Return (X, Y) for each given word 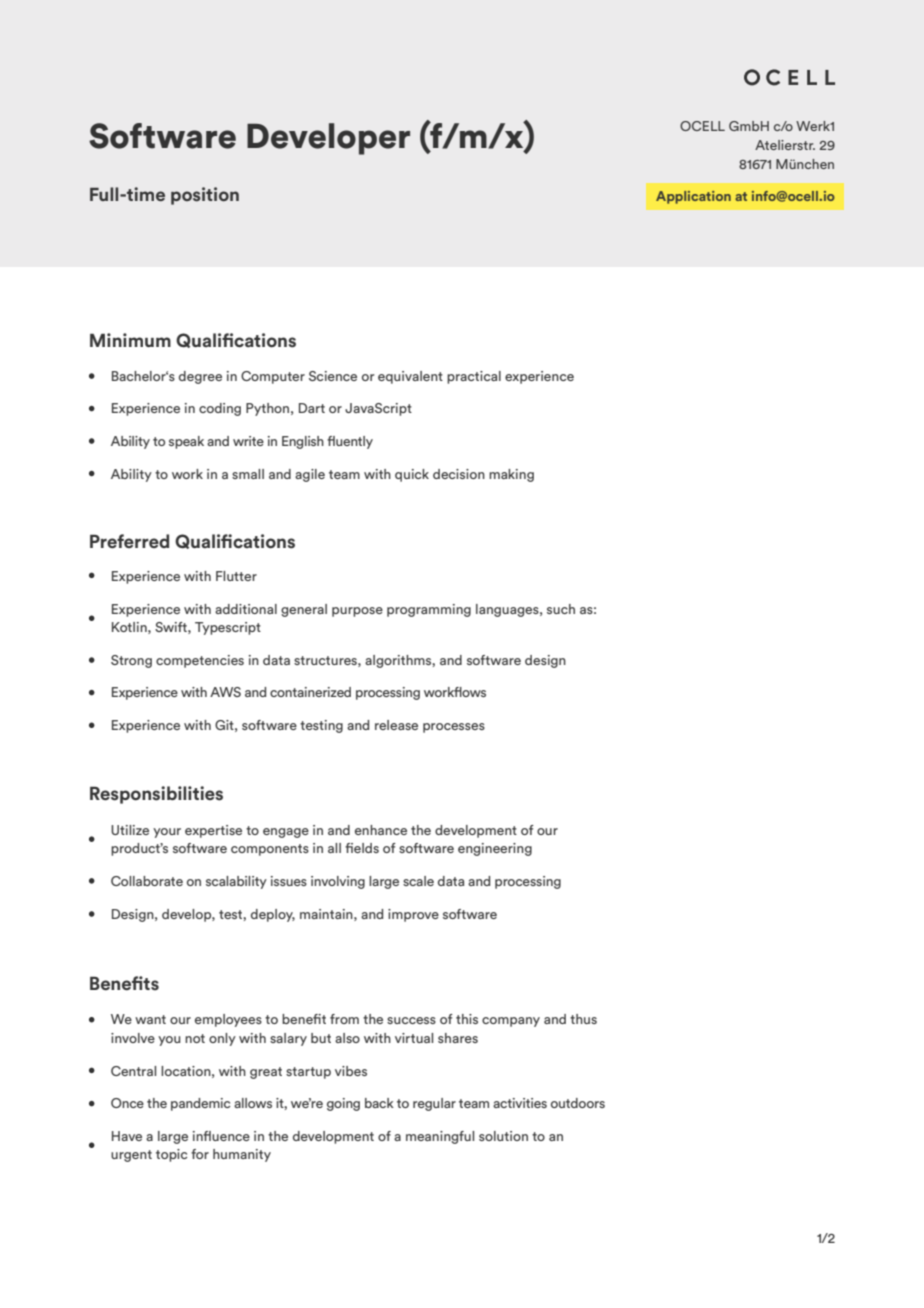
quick (412, 475)
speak (186, 442)
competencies (200, 661)
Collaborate (147, 881)
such (561, 609)
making (511, 475)
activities (520, 1103)
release (396, 725)
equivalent (410, 377)
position (205, 196)
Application (693, 197)
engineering (495, 849)
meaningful (440, 1137)
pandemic (200, 1104)
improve (413, 915)
